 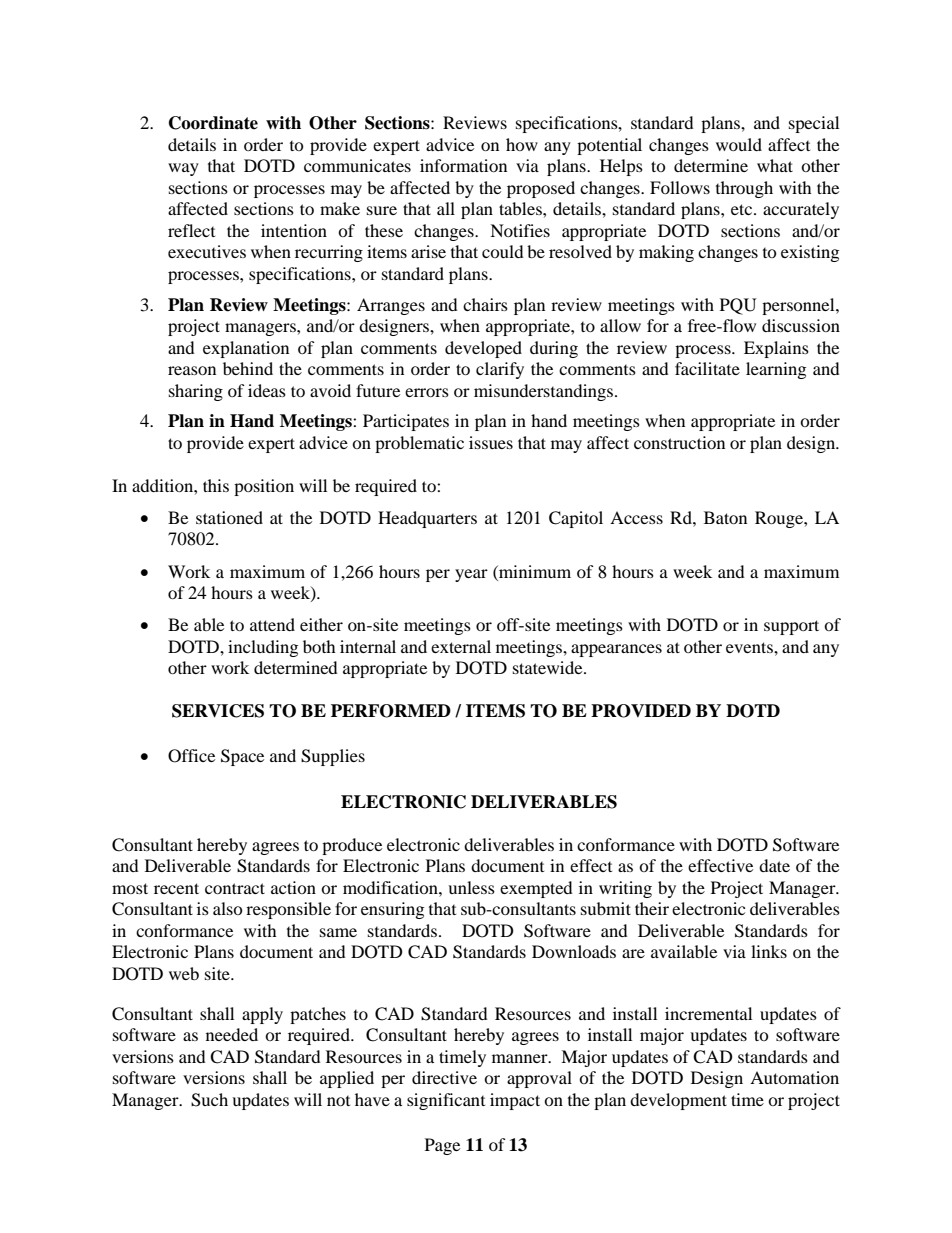 I want to click on would, so click(x=739, y=144).
